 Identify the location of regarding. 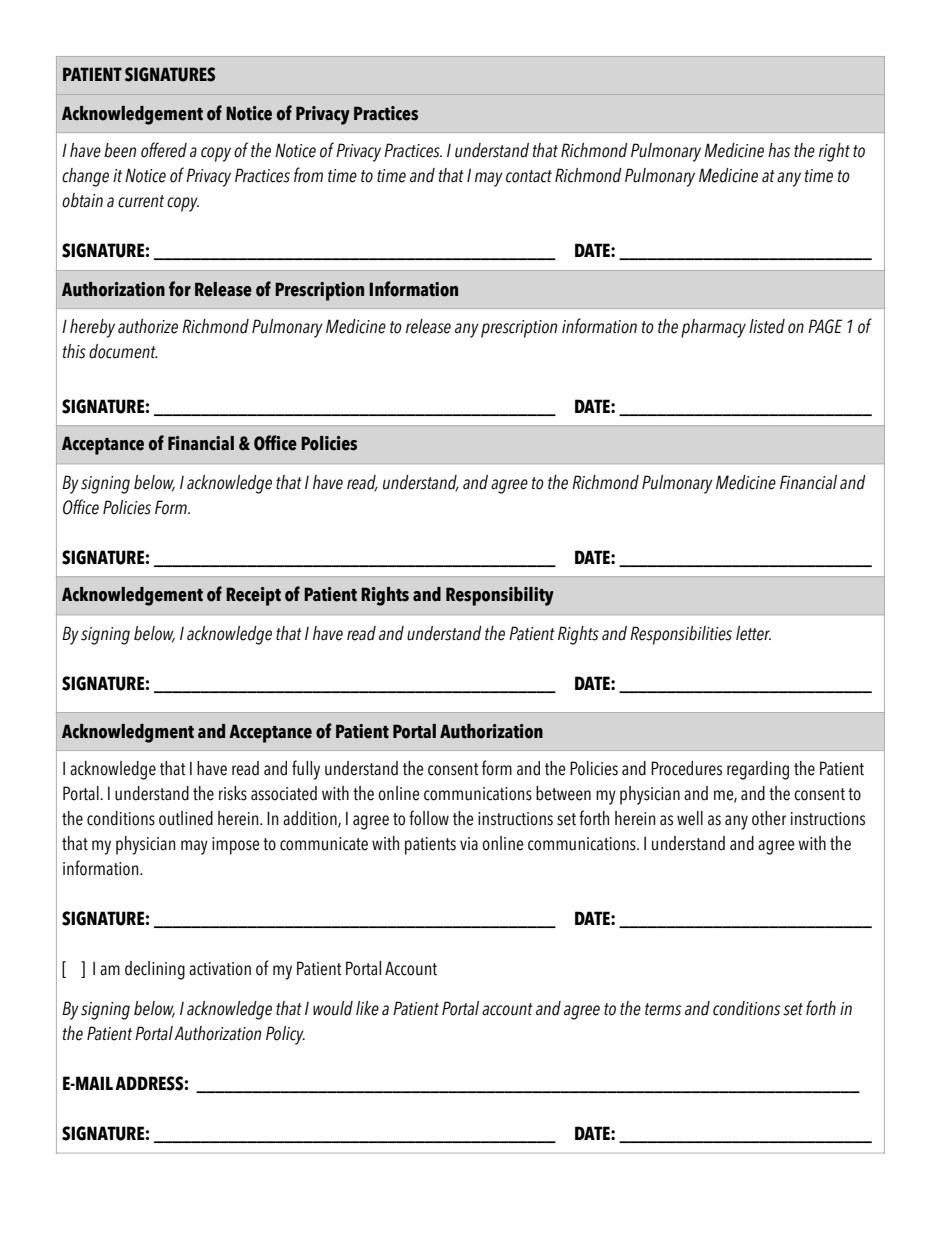
(758, 770).
